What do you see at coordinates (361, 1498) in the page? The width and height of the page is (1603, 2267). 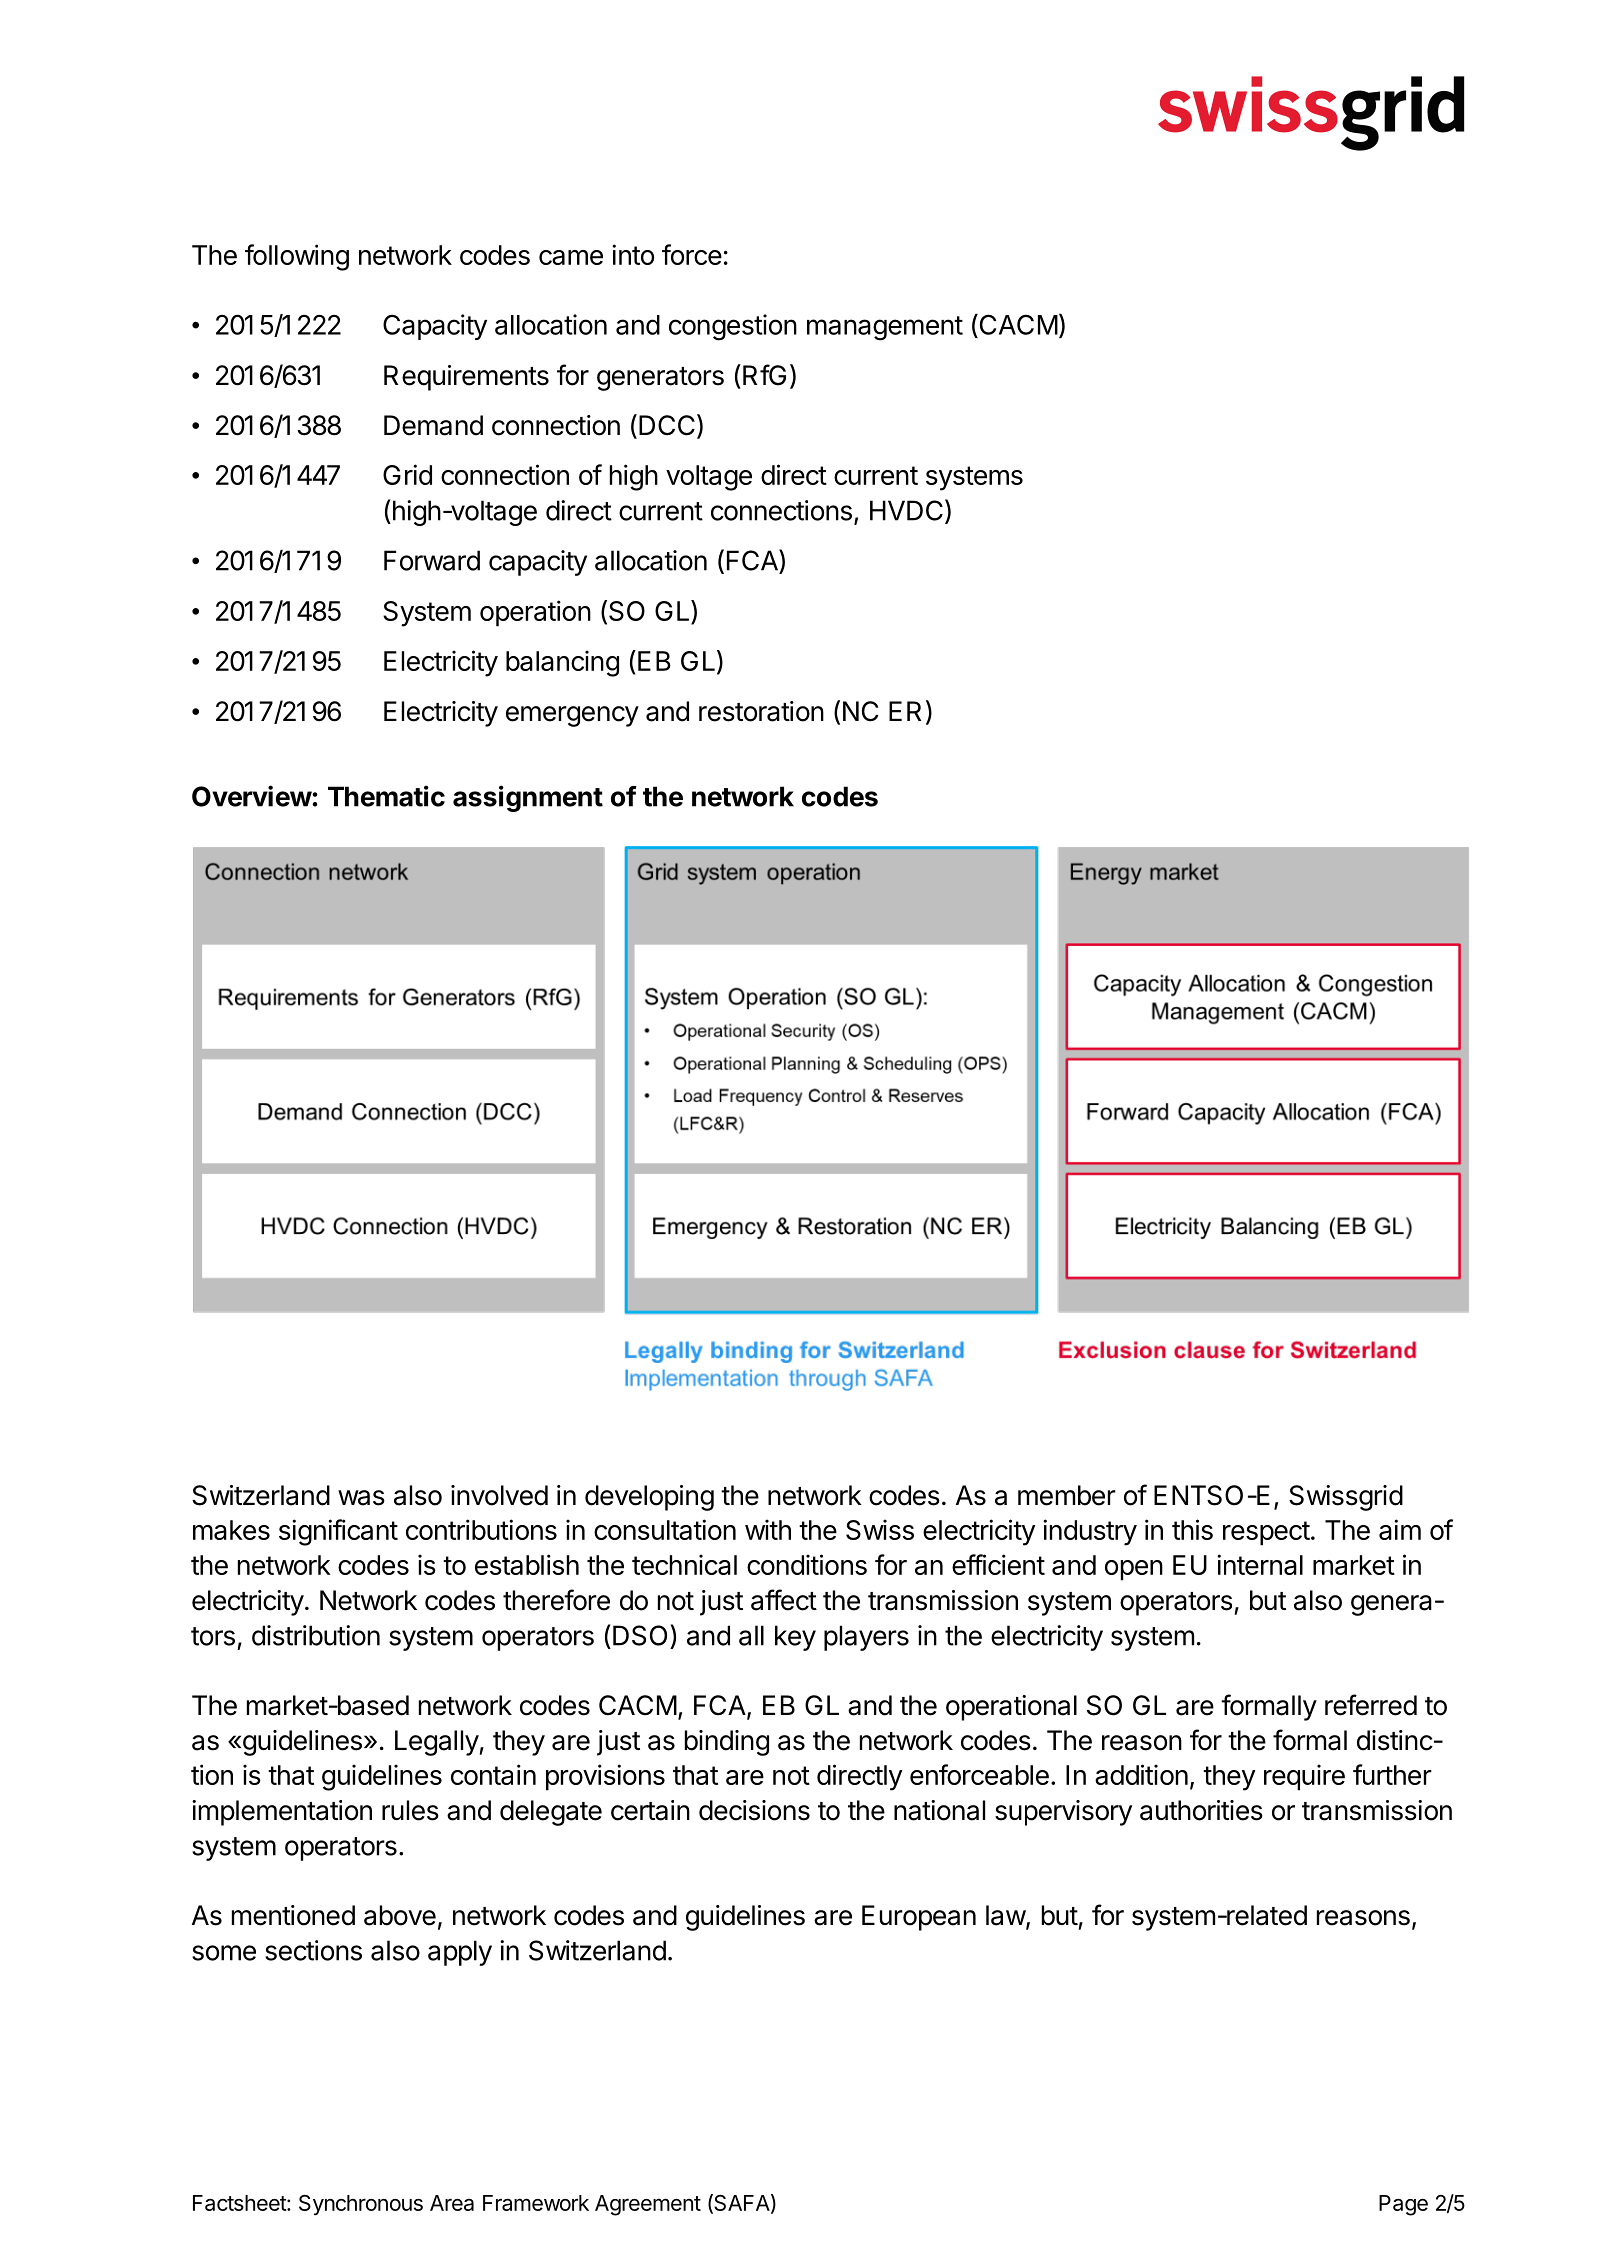 I see `was` at bounding box center [361, 1498].
